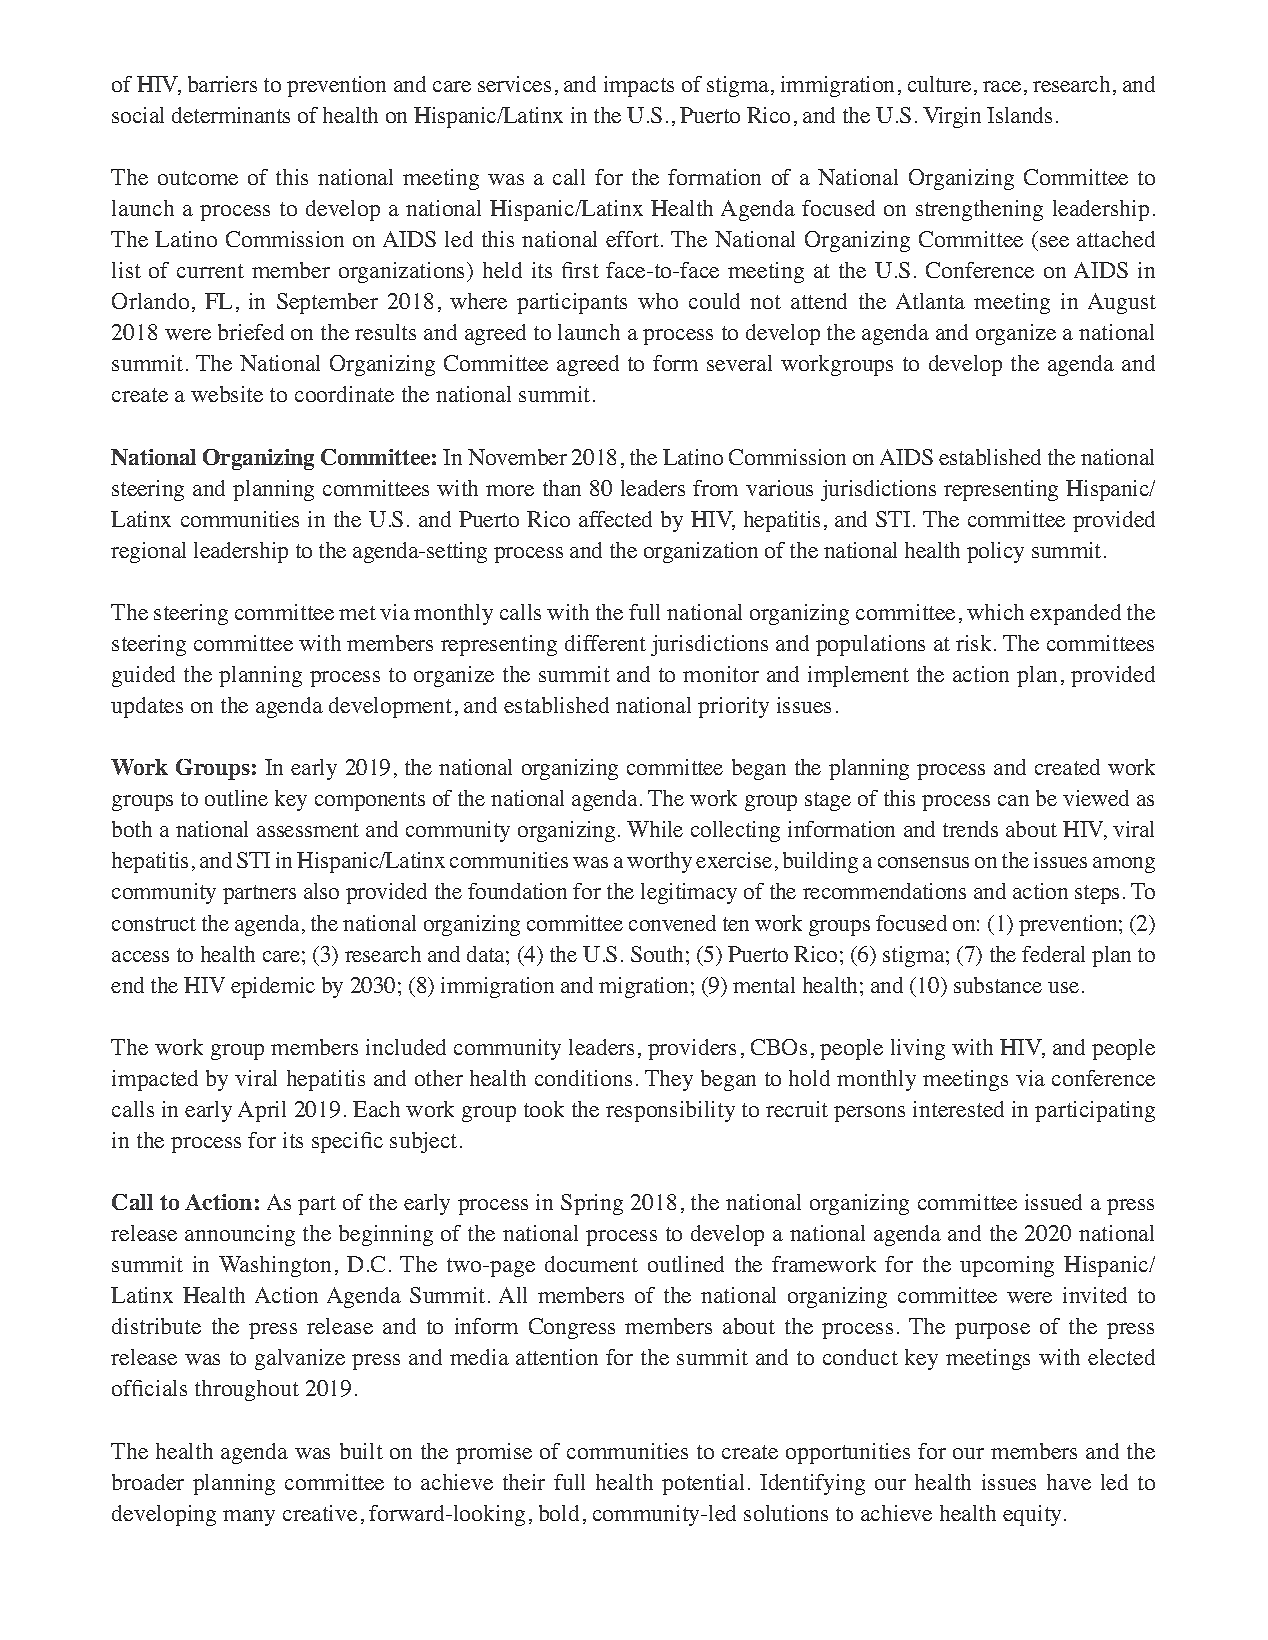  I want to click on Islands, so click(1019, 115).
